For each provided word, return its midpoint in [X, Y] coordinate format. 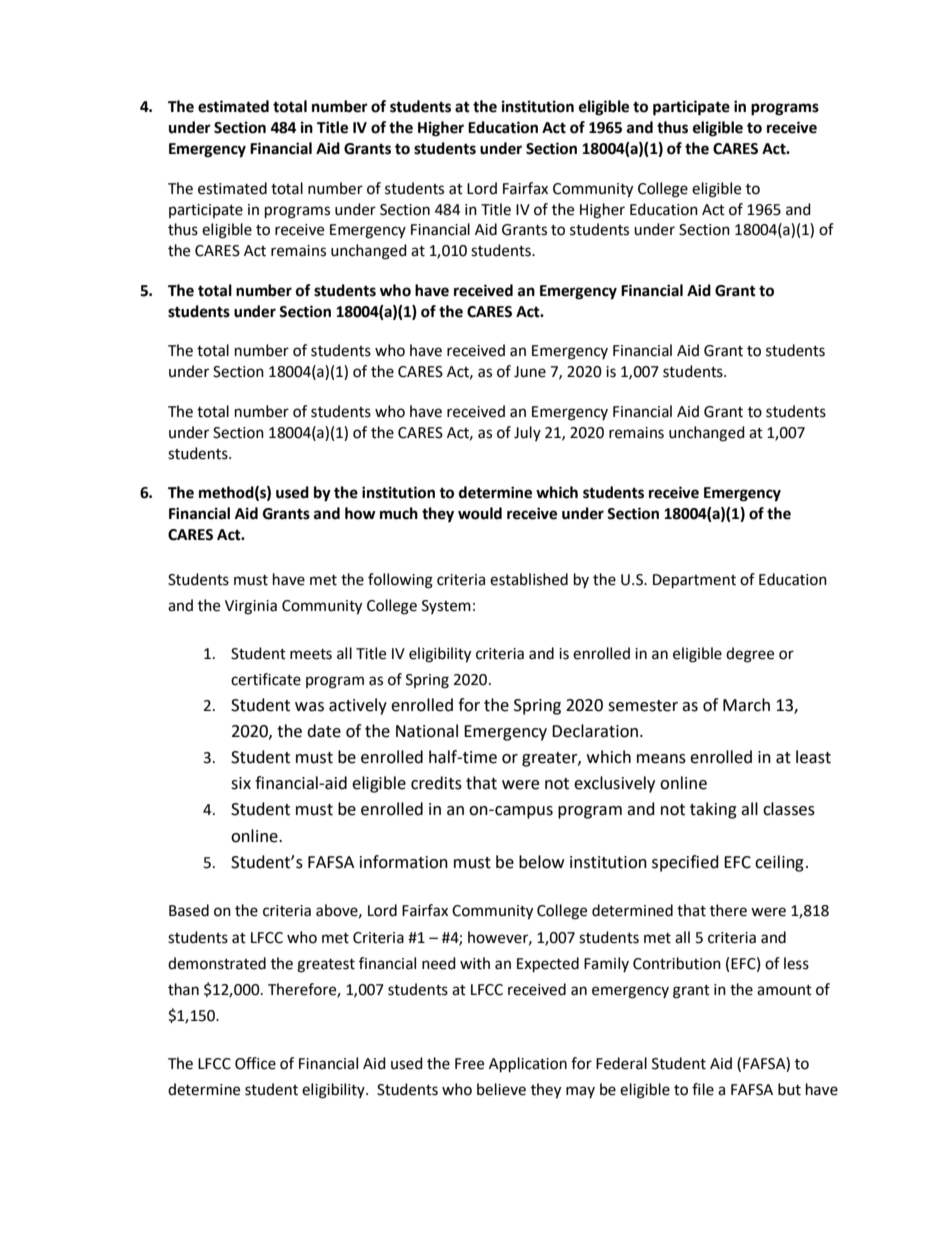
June [530, 372]
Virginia [251, 607]
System [446, 607]
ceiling [779, 863]
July [527, 433]
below [541, 862]
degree [750, 655]
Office [255, 1063]
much [399, 513]
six [241, 783]
